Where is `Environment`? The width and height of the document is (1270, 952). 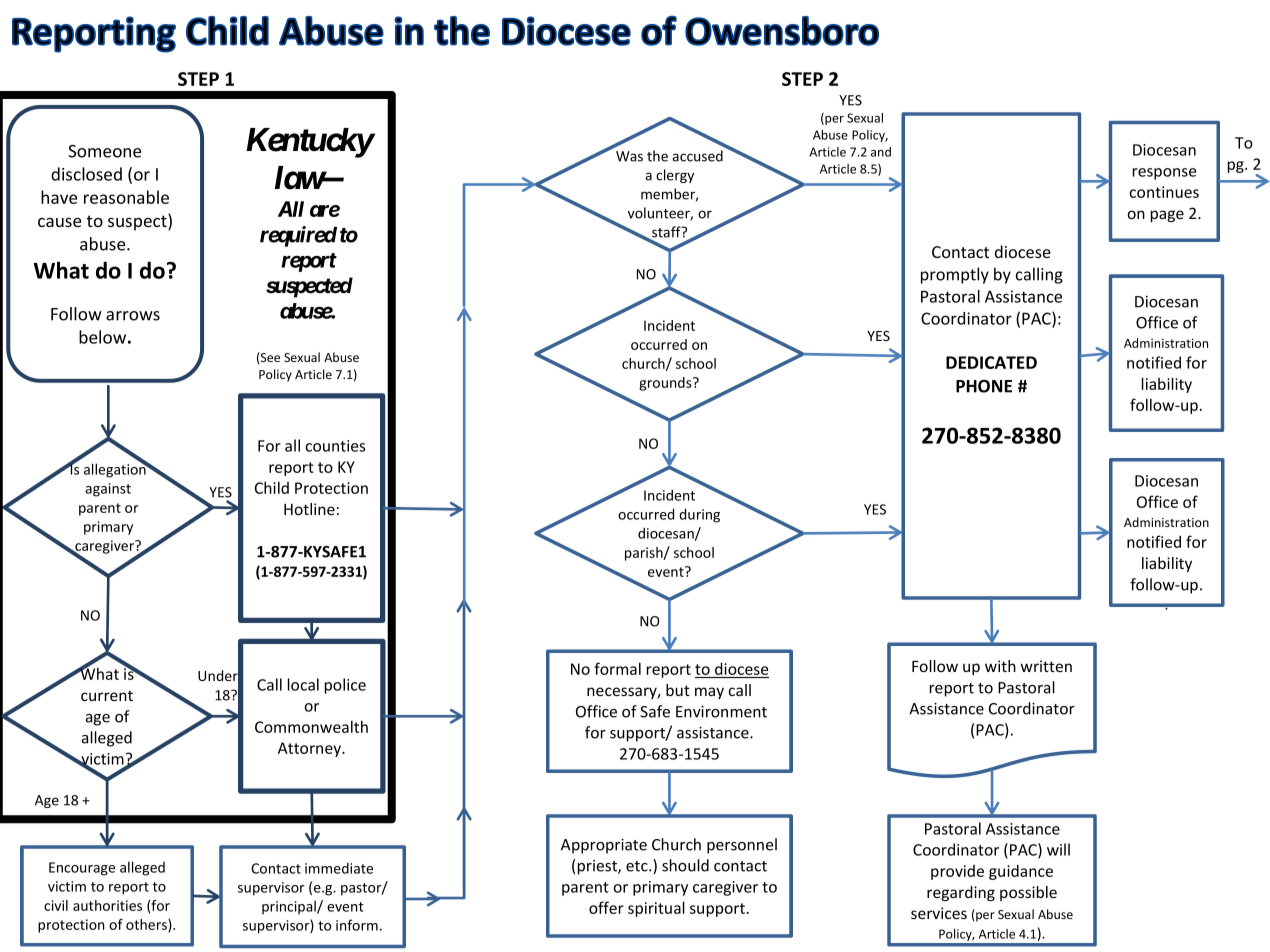 Environment is located at coordinates (721, 712).
